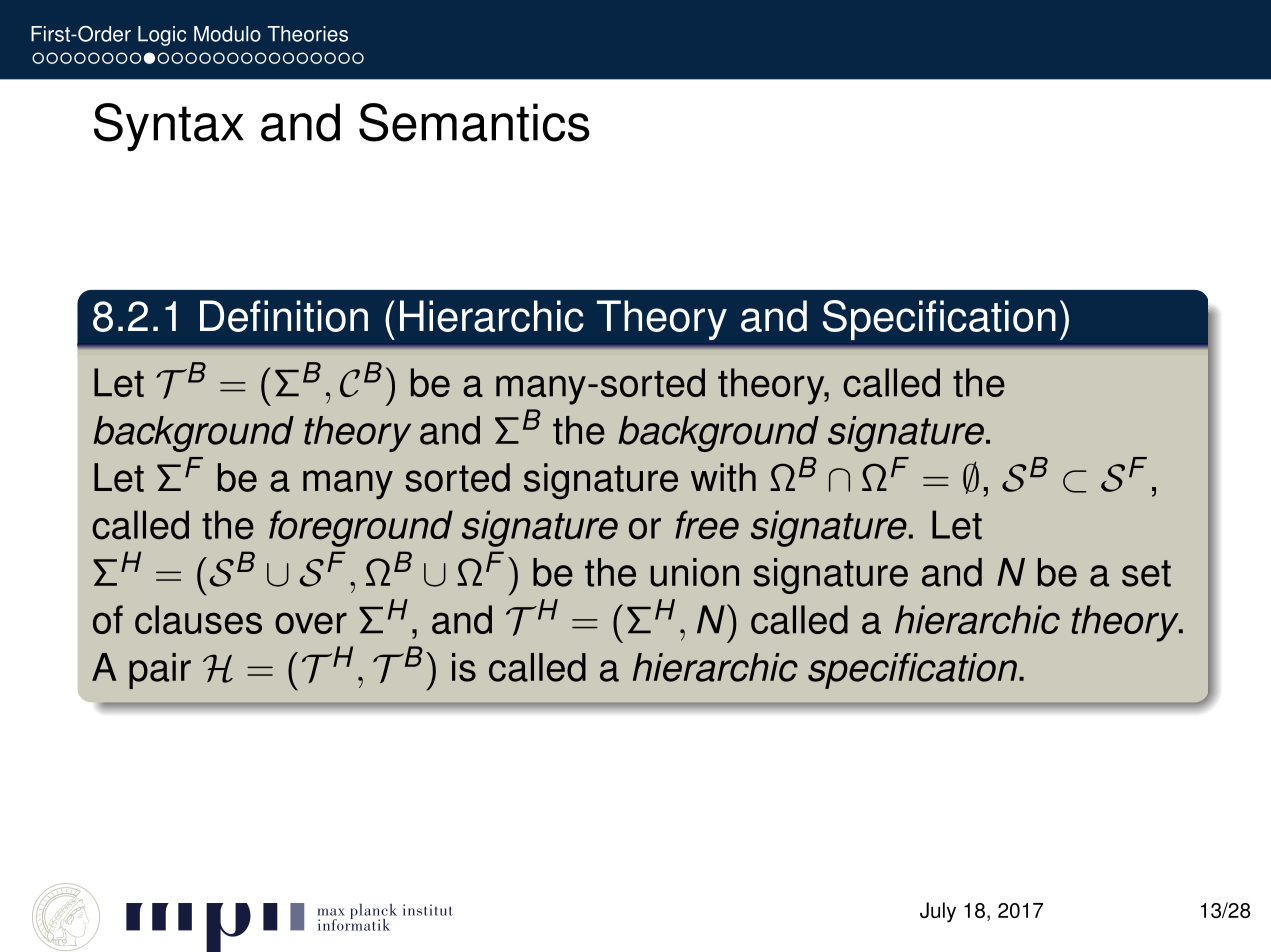 Image resolution: width=1271 pixels, height=952 pixels. Describe the element at coordinates (169, 127) in the screenshot. I see `Syntax` at that location.
